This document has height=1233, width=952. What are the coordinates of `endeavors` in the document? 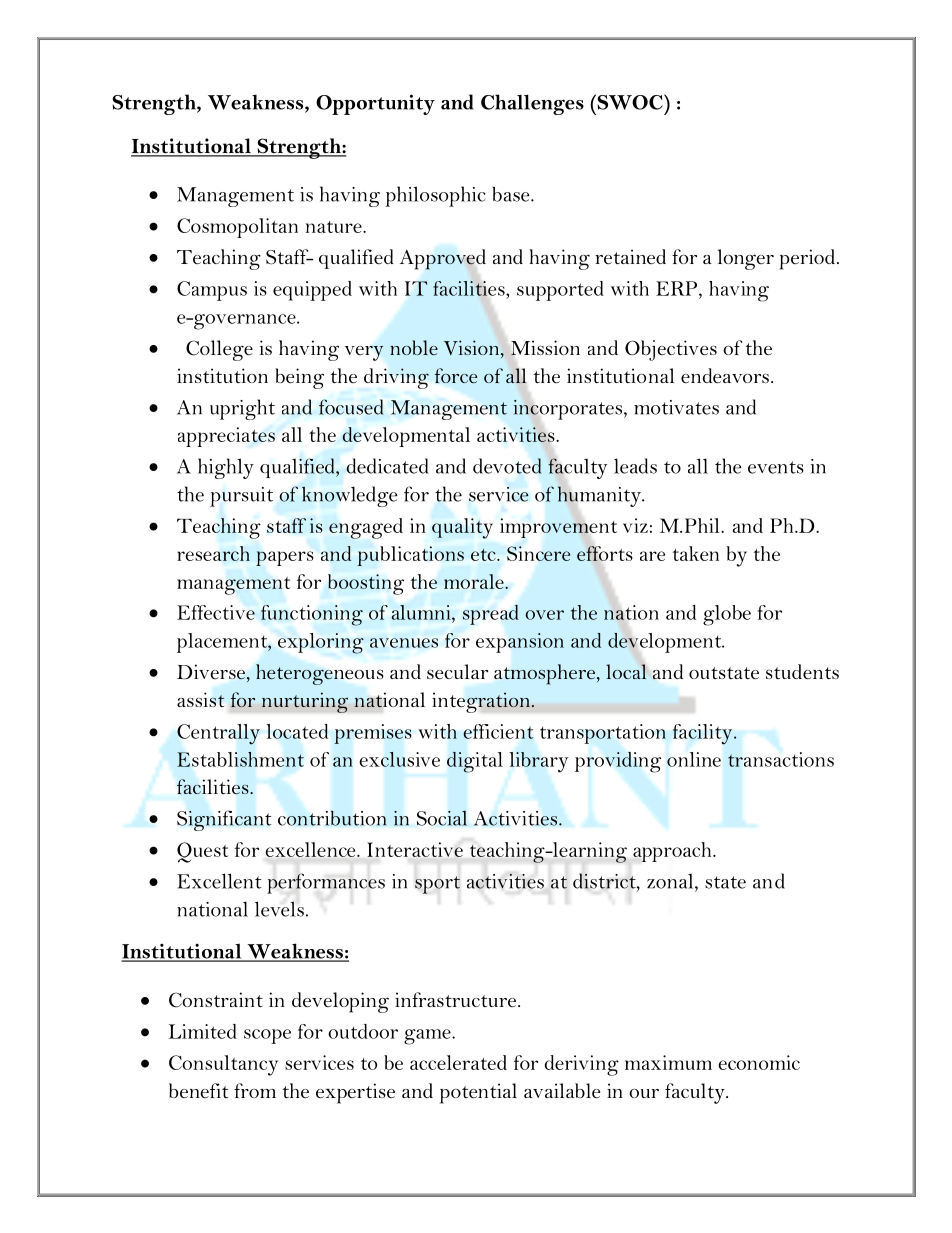 It's located at (725, 376).
